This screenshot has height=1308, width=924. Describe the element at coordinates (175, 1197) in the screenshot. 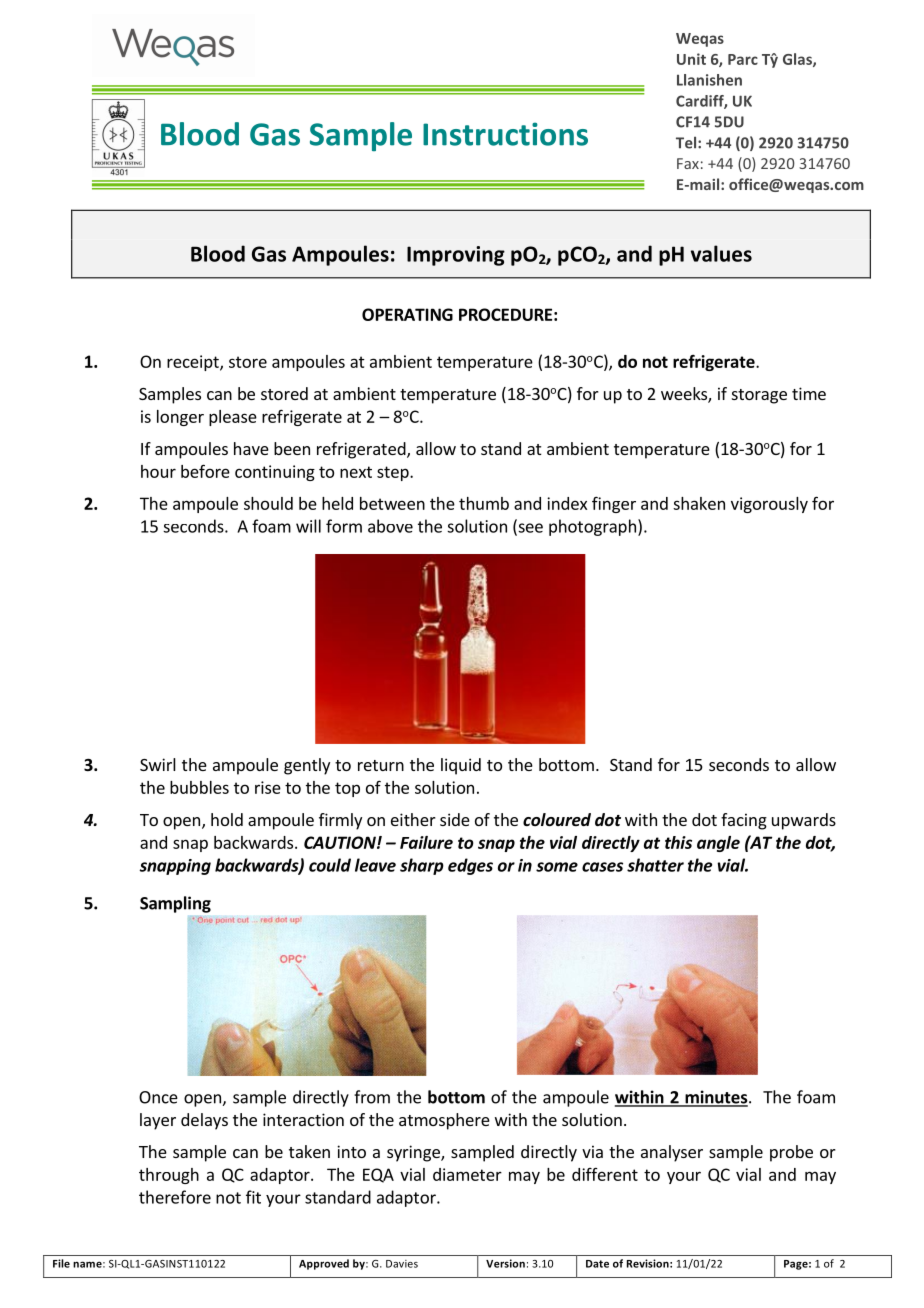

I see `therefore` at that location.
